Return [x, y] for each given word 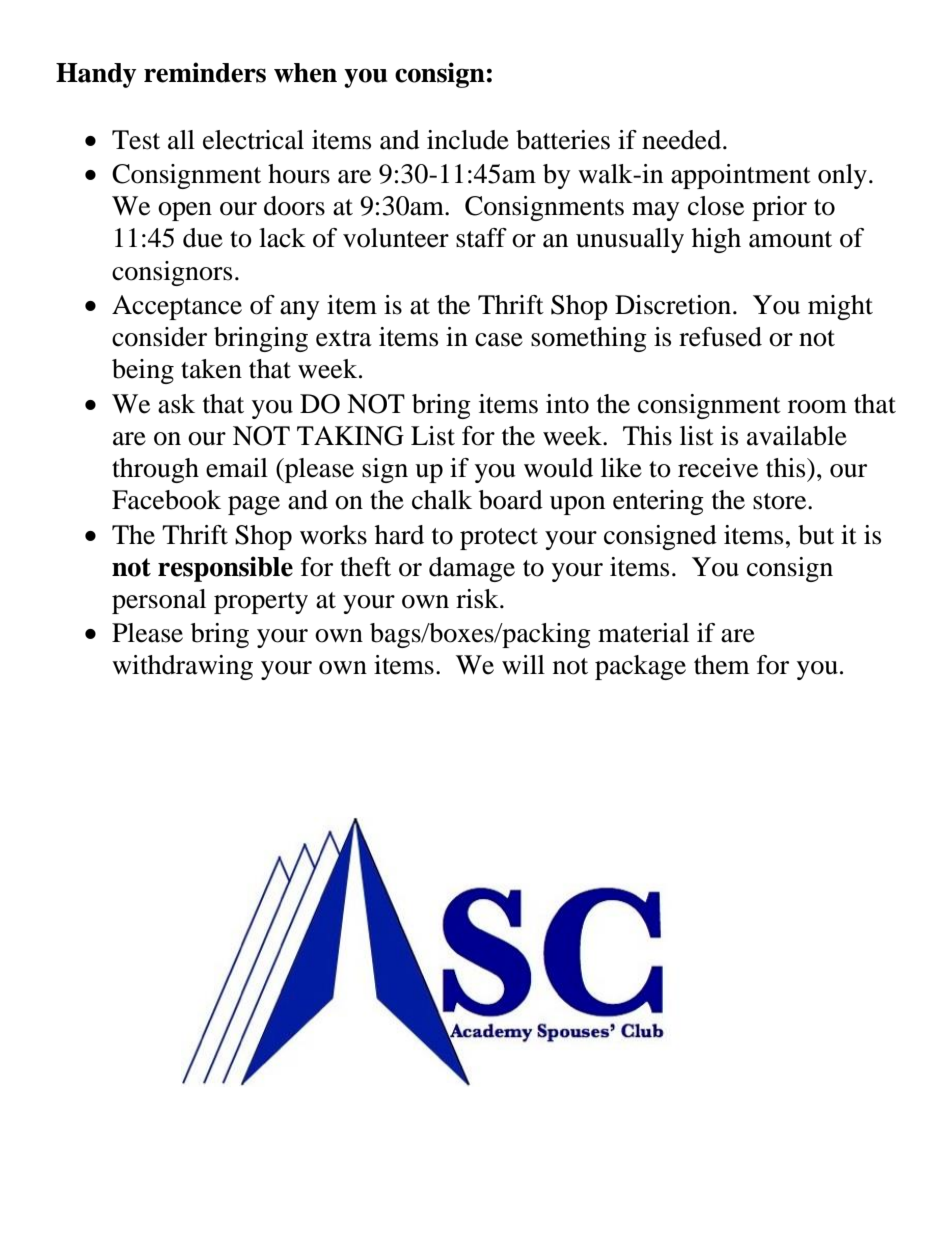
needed [683, 140]
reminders [205, 72]
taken [211, 369]
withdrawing [182, 667]
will [523, 664]
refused [720, 337]
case [499, 340]
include [468, 140]
